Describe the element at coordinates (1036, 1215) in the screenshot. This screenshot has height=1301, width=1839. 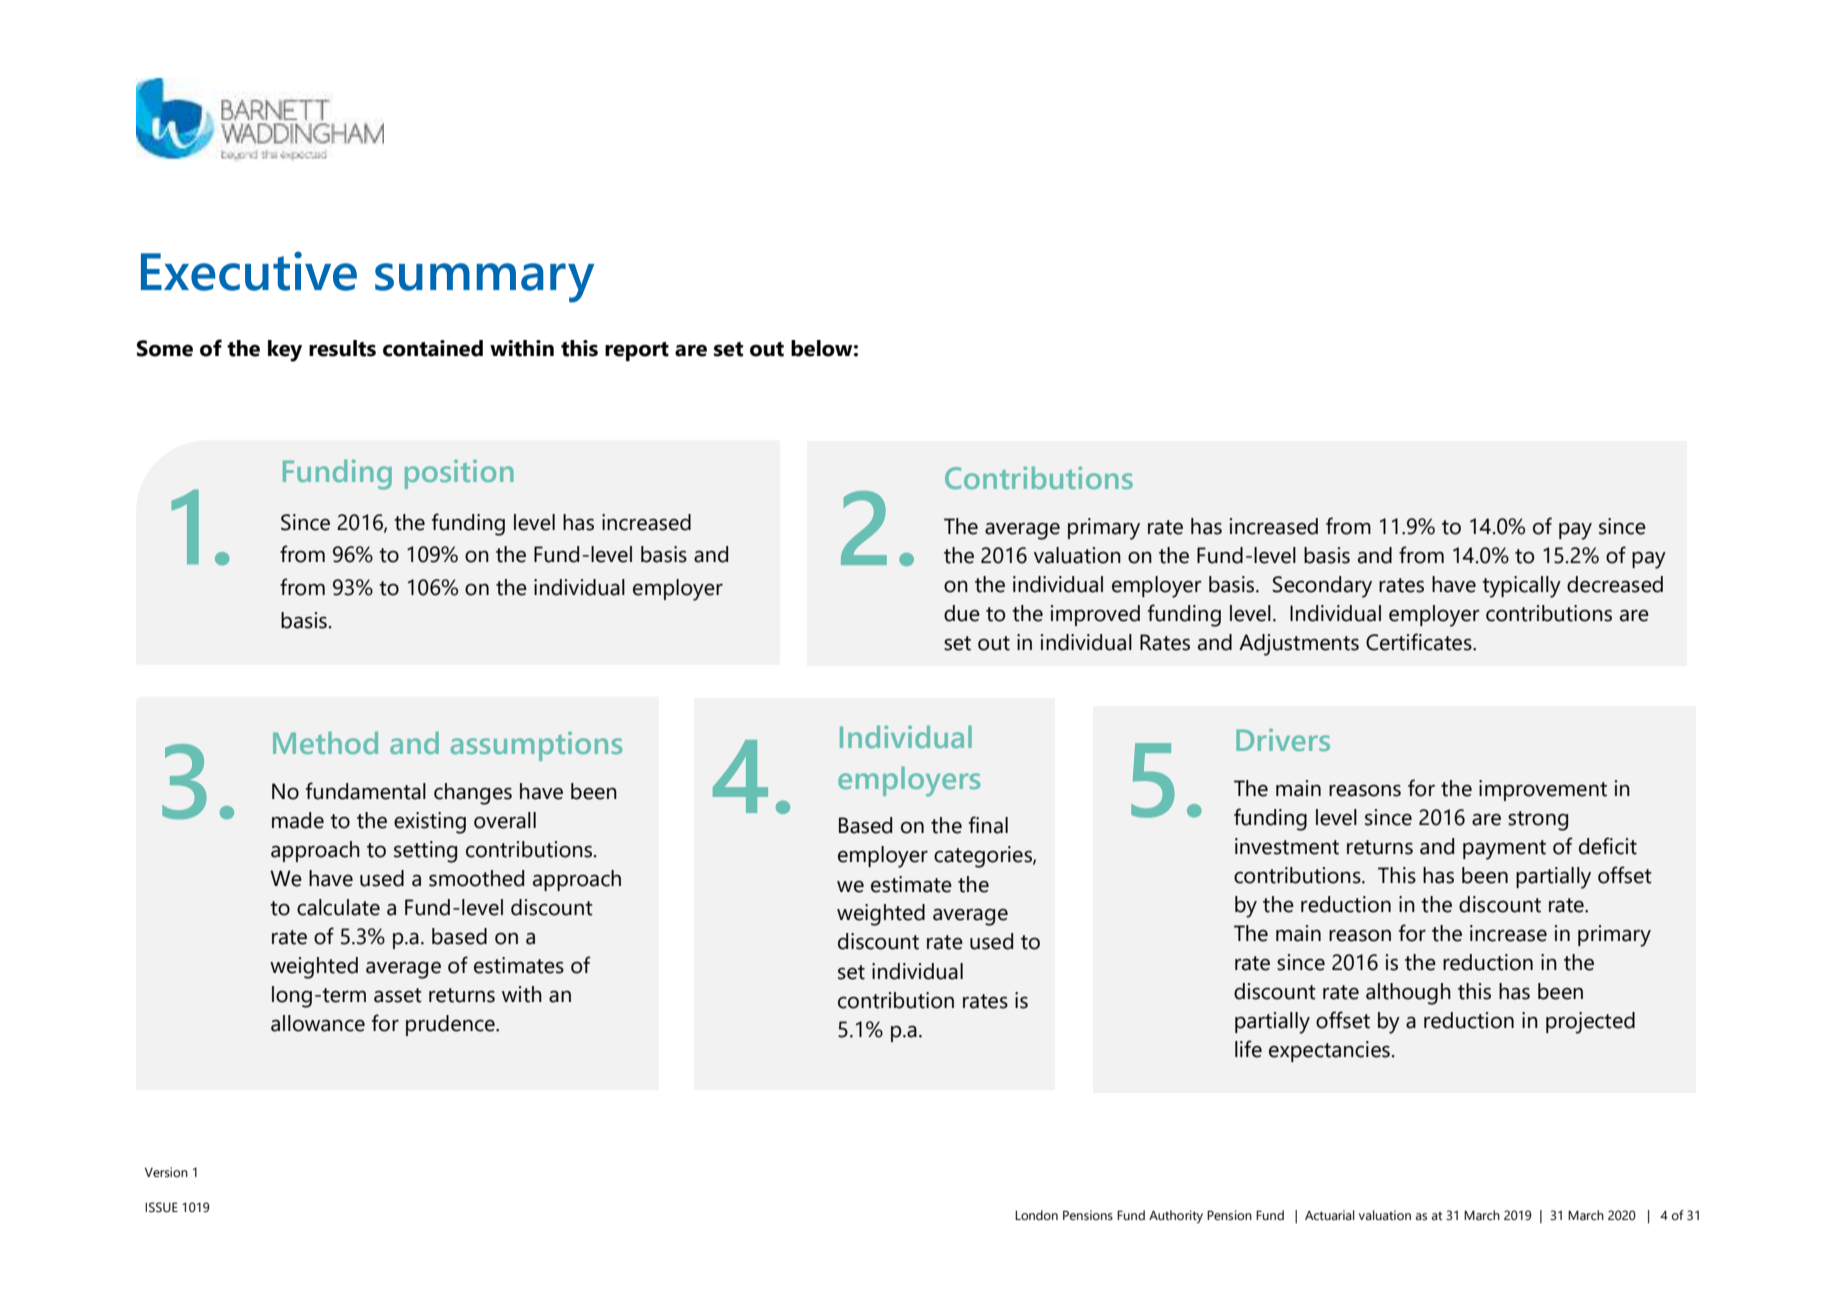
I see `London` at that location.
